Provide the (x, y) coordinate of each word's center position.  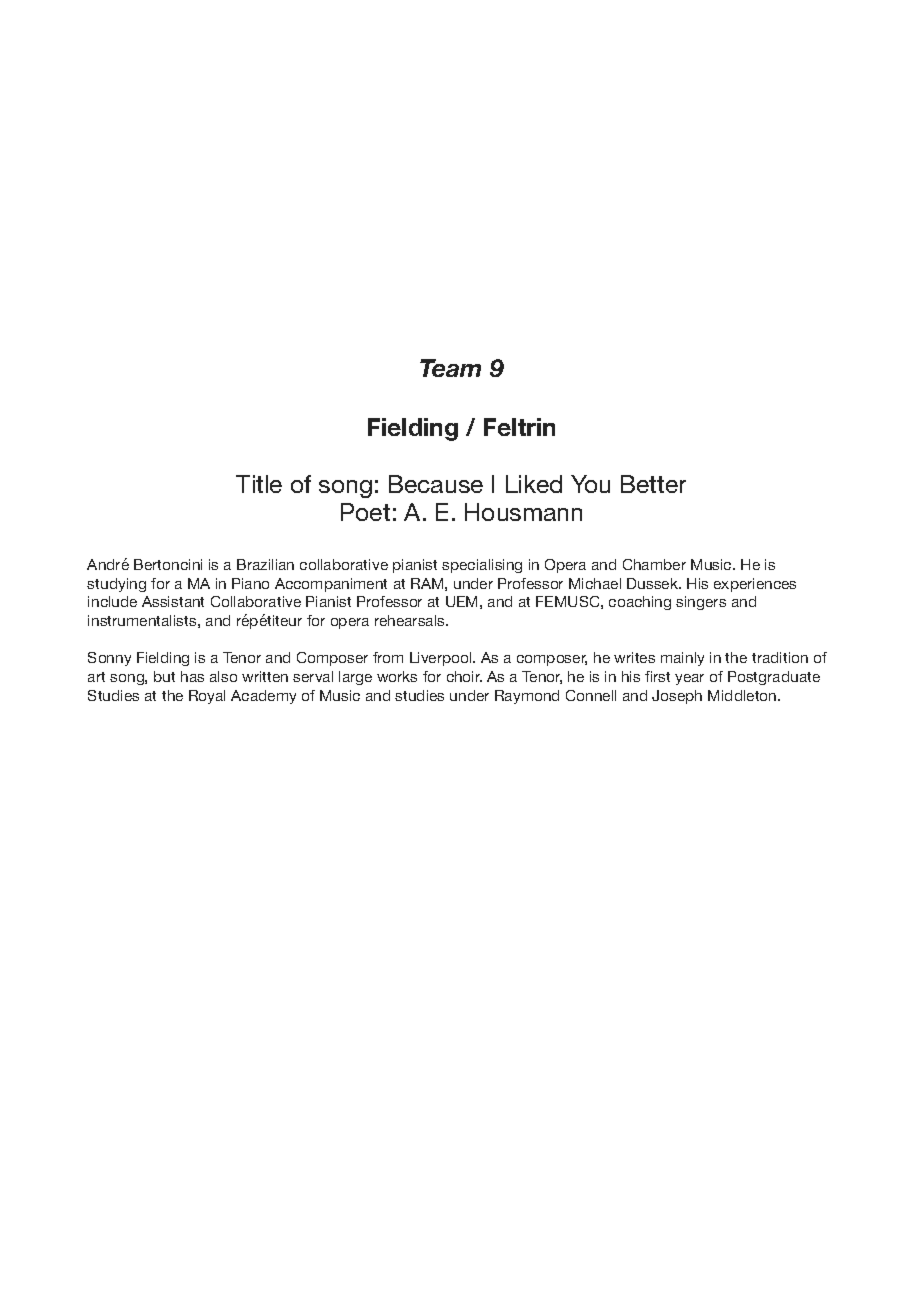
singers (701, 603)
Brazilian (265, 564)
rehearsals (411, 620)
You (590, 484)
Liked (534, 484)
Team (450, 368)
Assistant (173, 601)
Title (259, 484)
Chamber (654, 564)
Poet (365, 512)
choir (464, 676)
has (192, 676)
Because (436, 484)
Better (653, 484)
